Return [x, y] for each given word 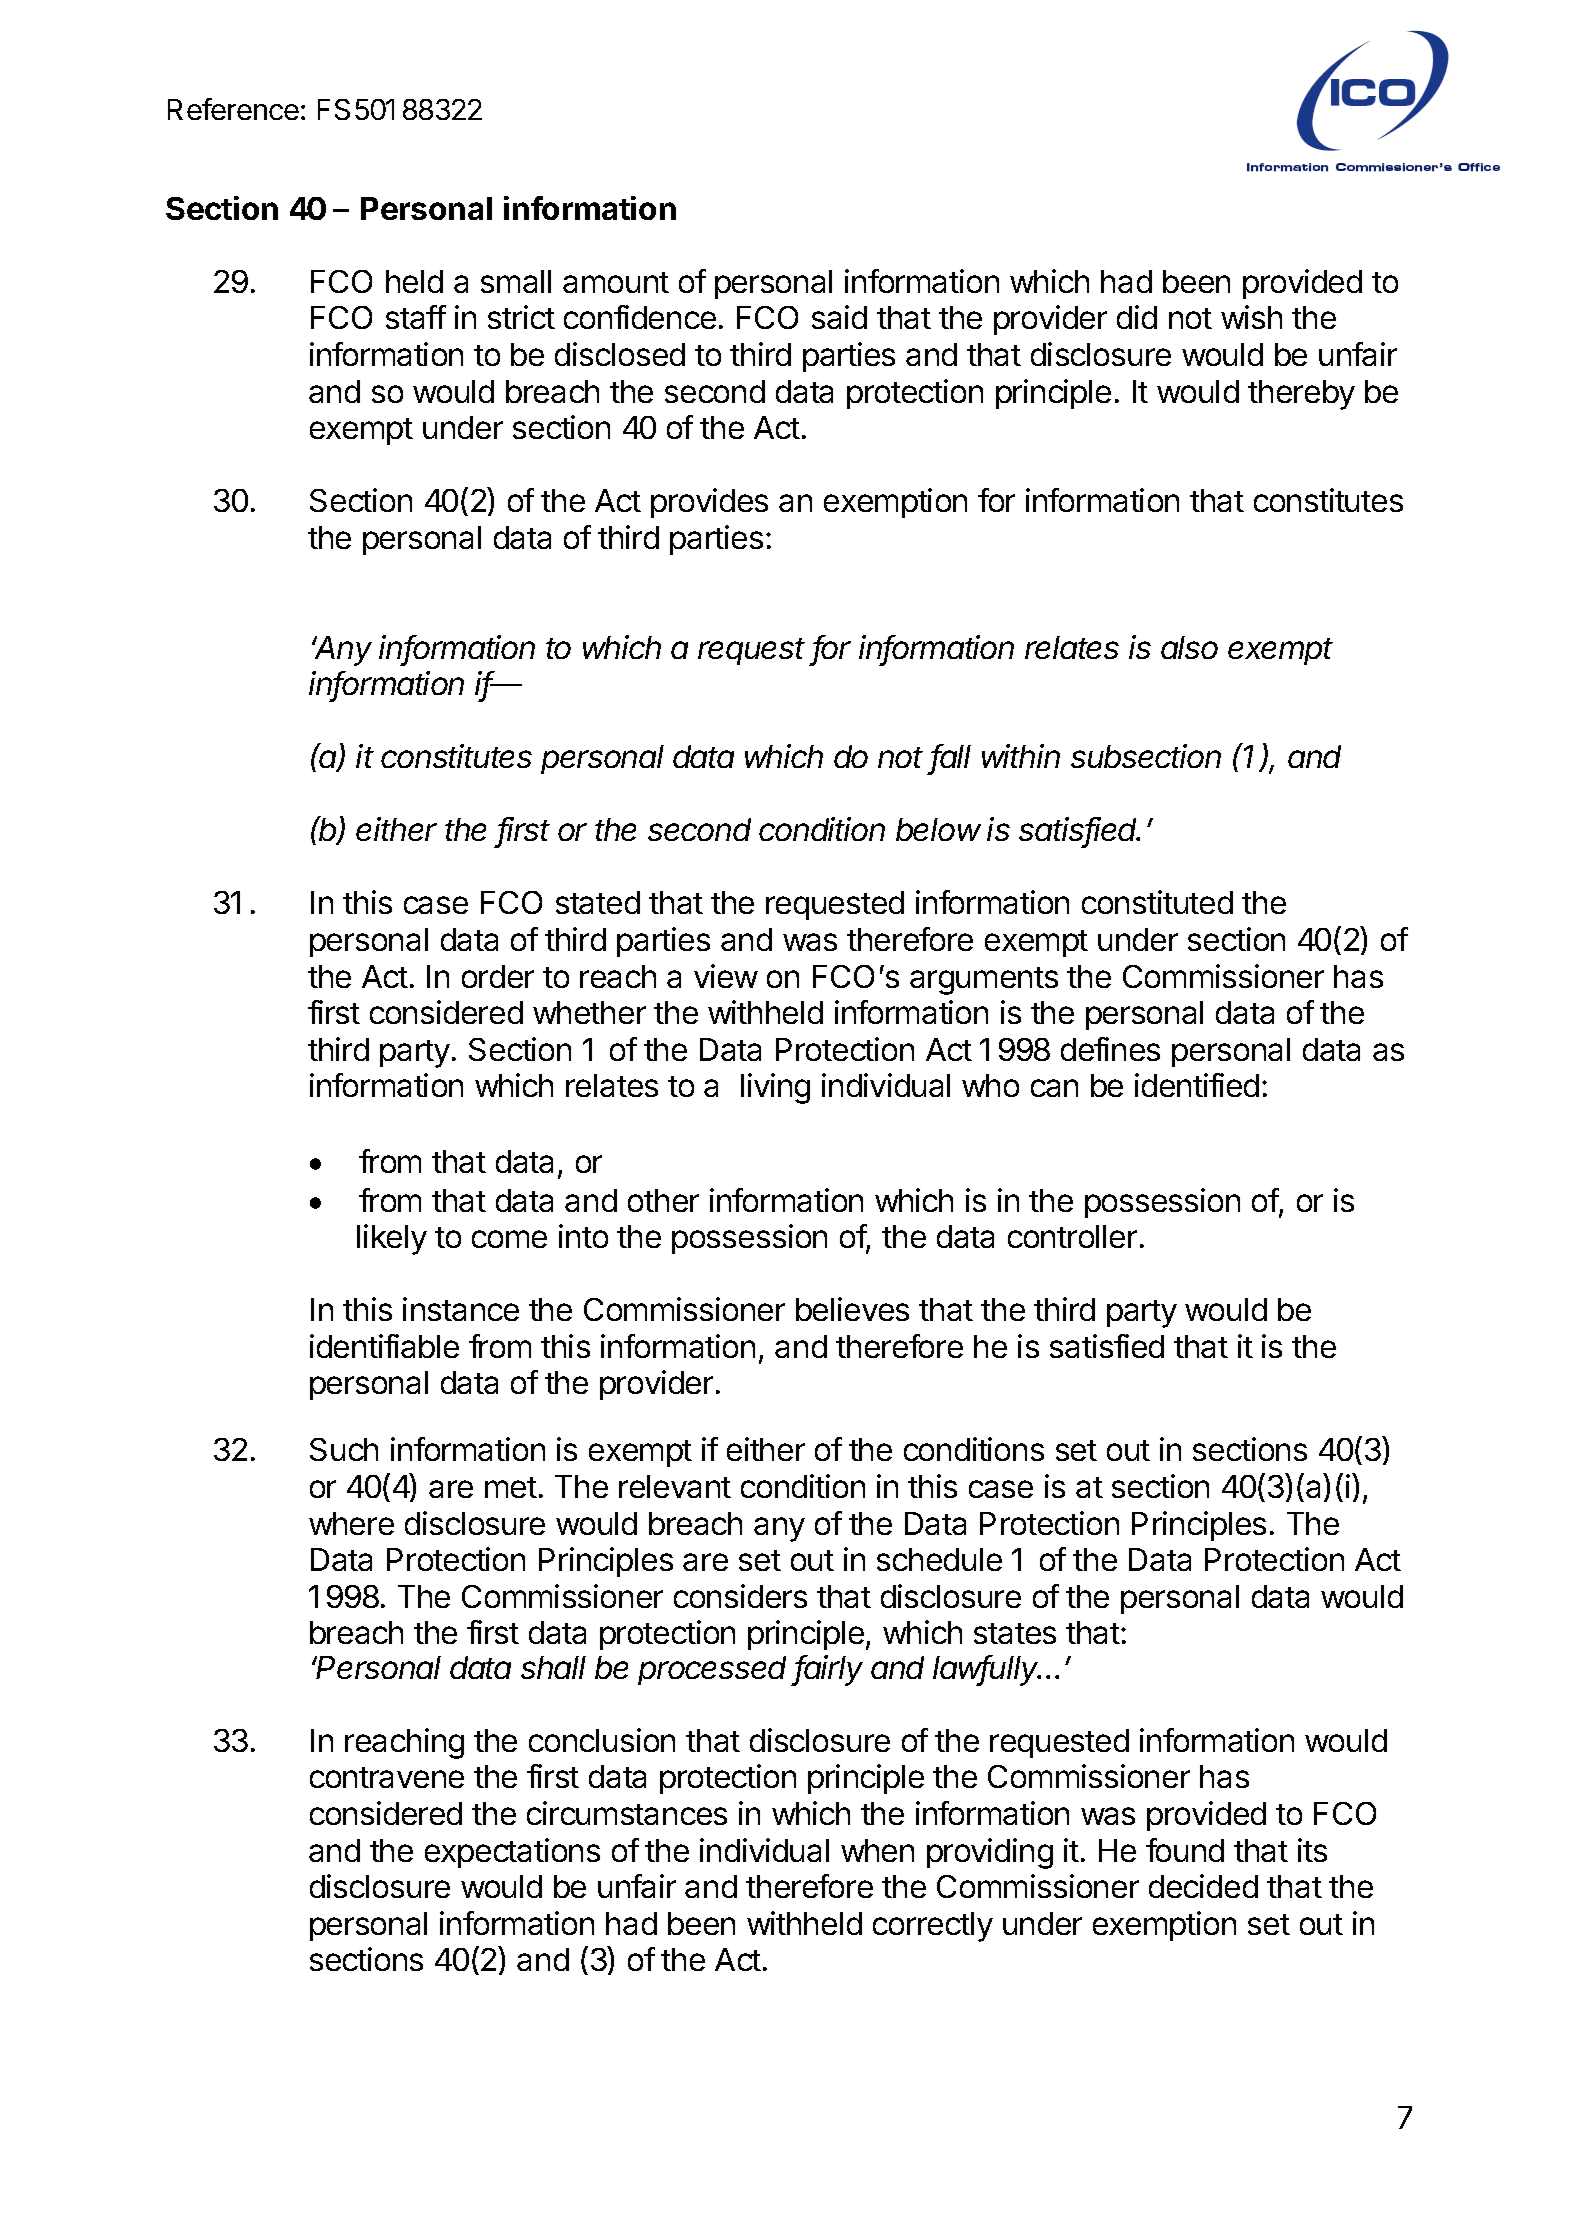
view [726, 976]
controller [1072, 1236]
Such [344, 1449]
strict [521, 317]
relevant [675, 1486]
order [498, 976]
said [839, 317]
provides [709, 503]
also [1189, 647]
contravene [387, 1777]
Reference [233, 109]
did [1137, 317]
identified [1197, 1085]
